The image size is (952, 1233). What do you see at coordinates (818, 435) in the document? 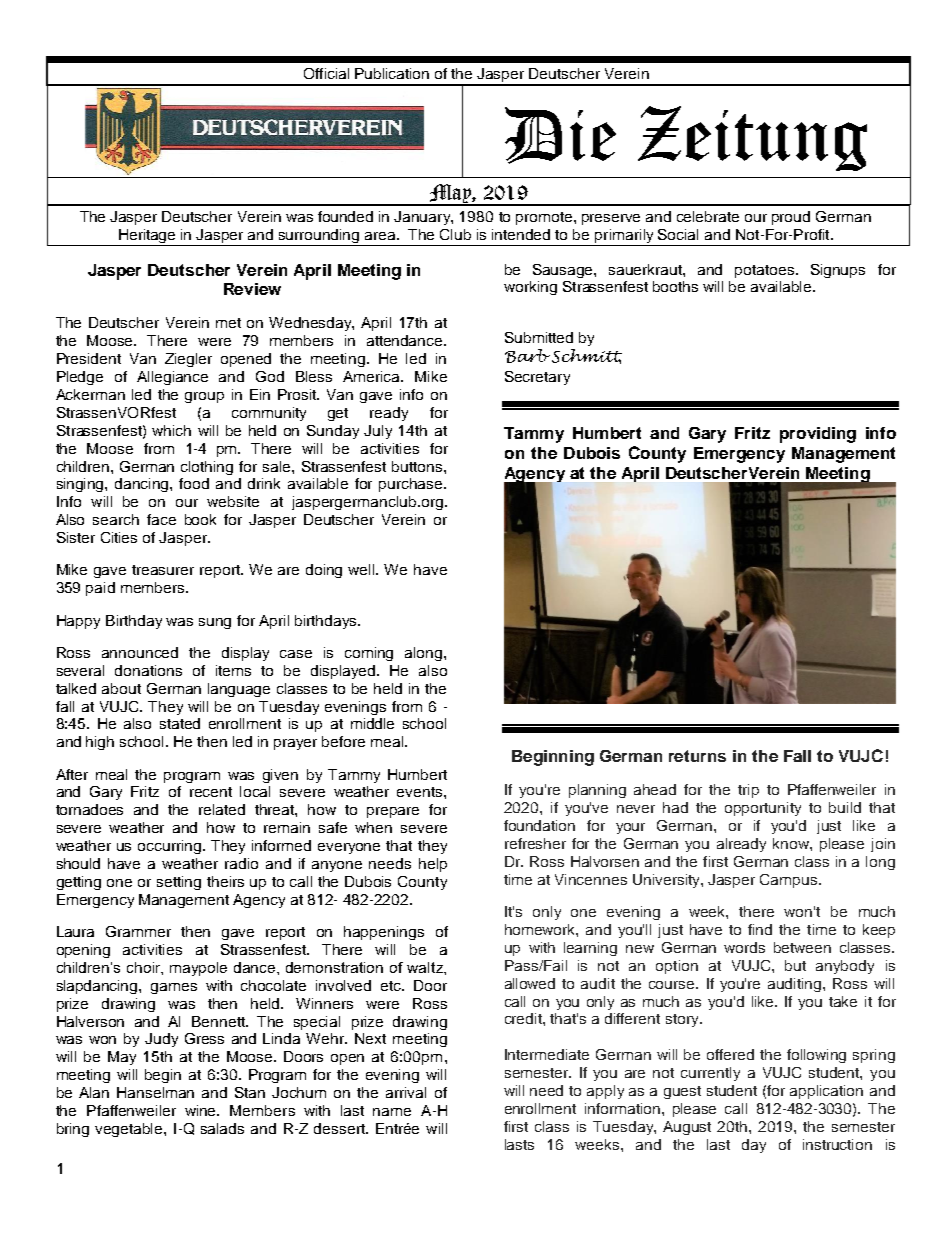
I see `providing` at bounding box center [818, 435].
